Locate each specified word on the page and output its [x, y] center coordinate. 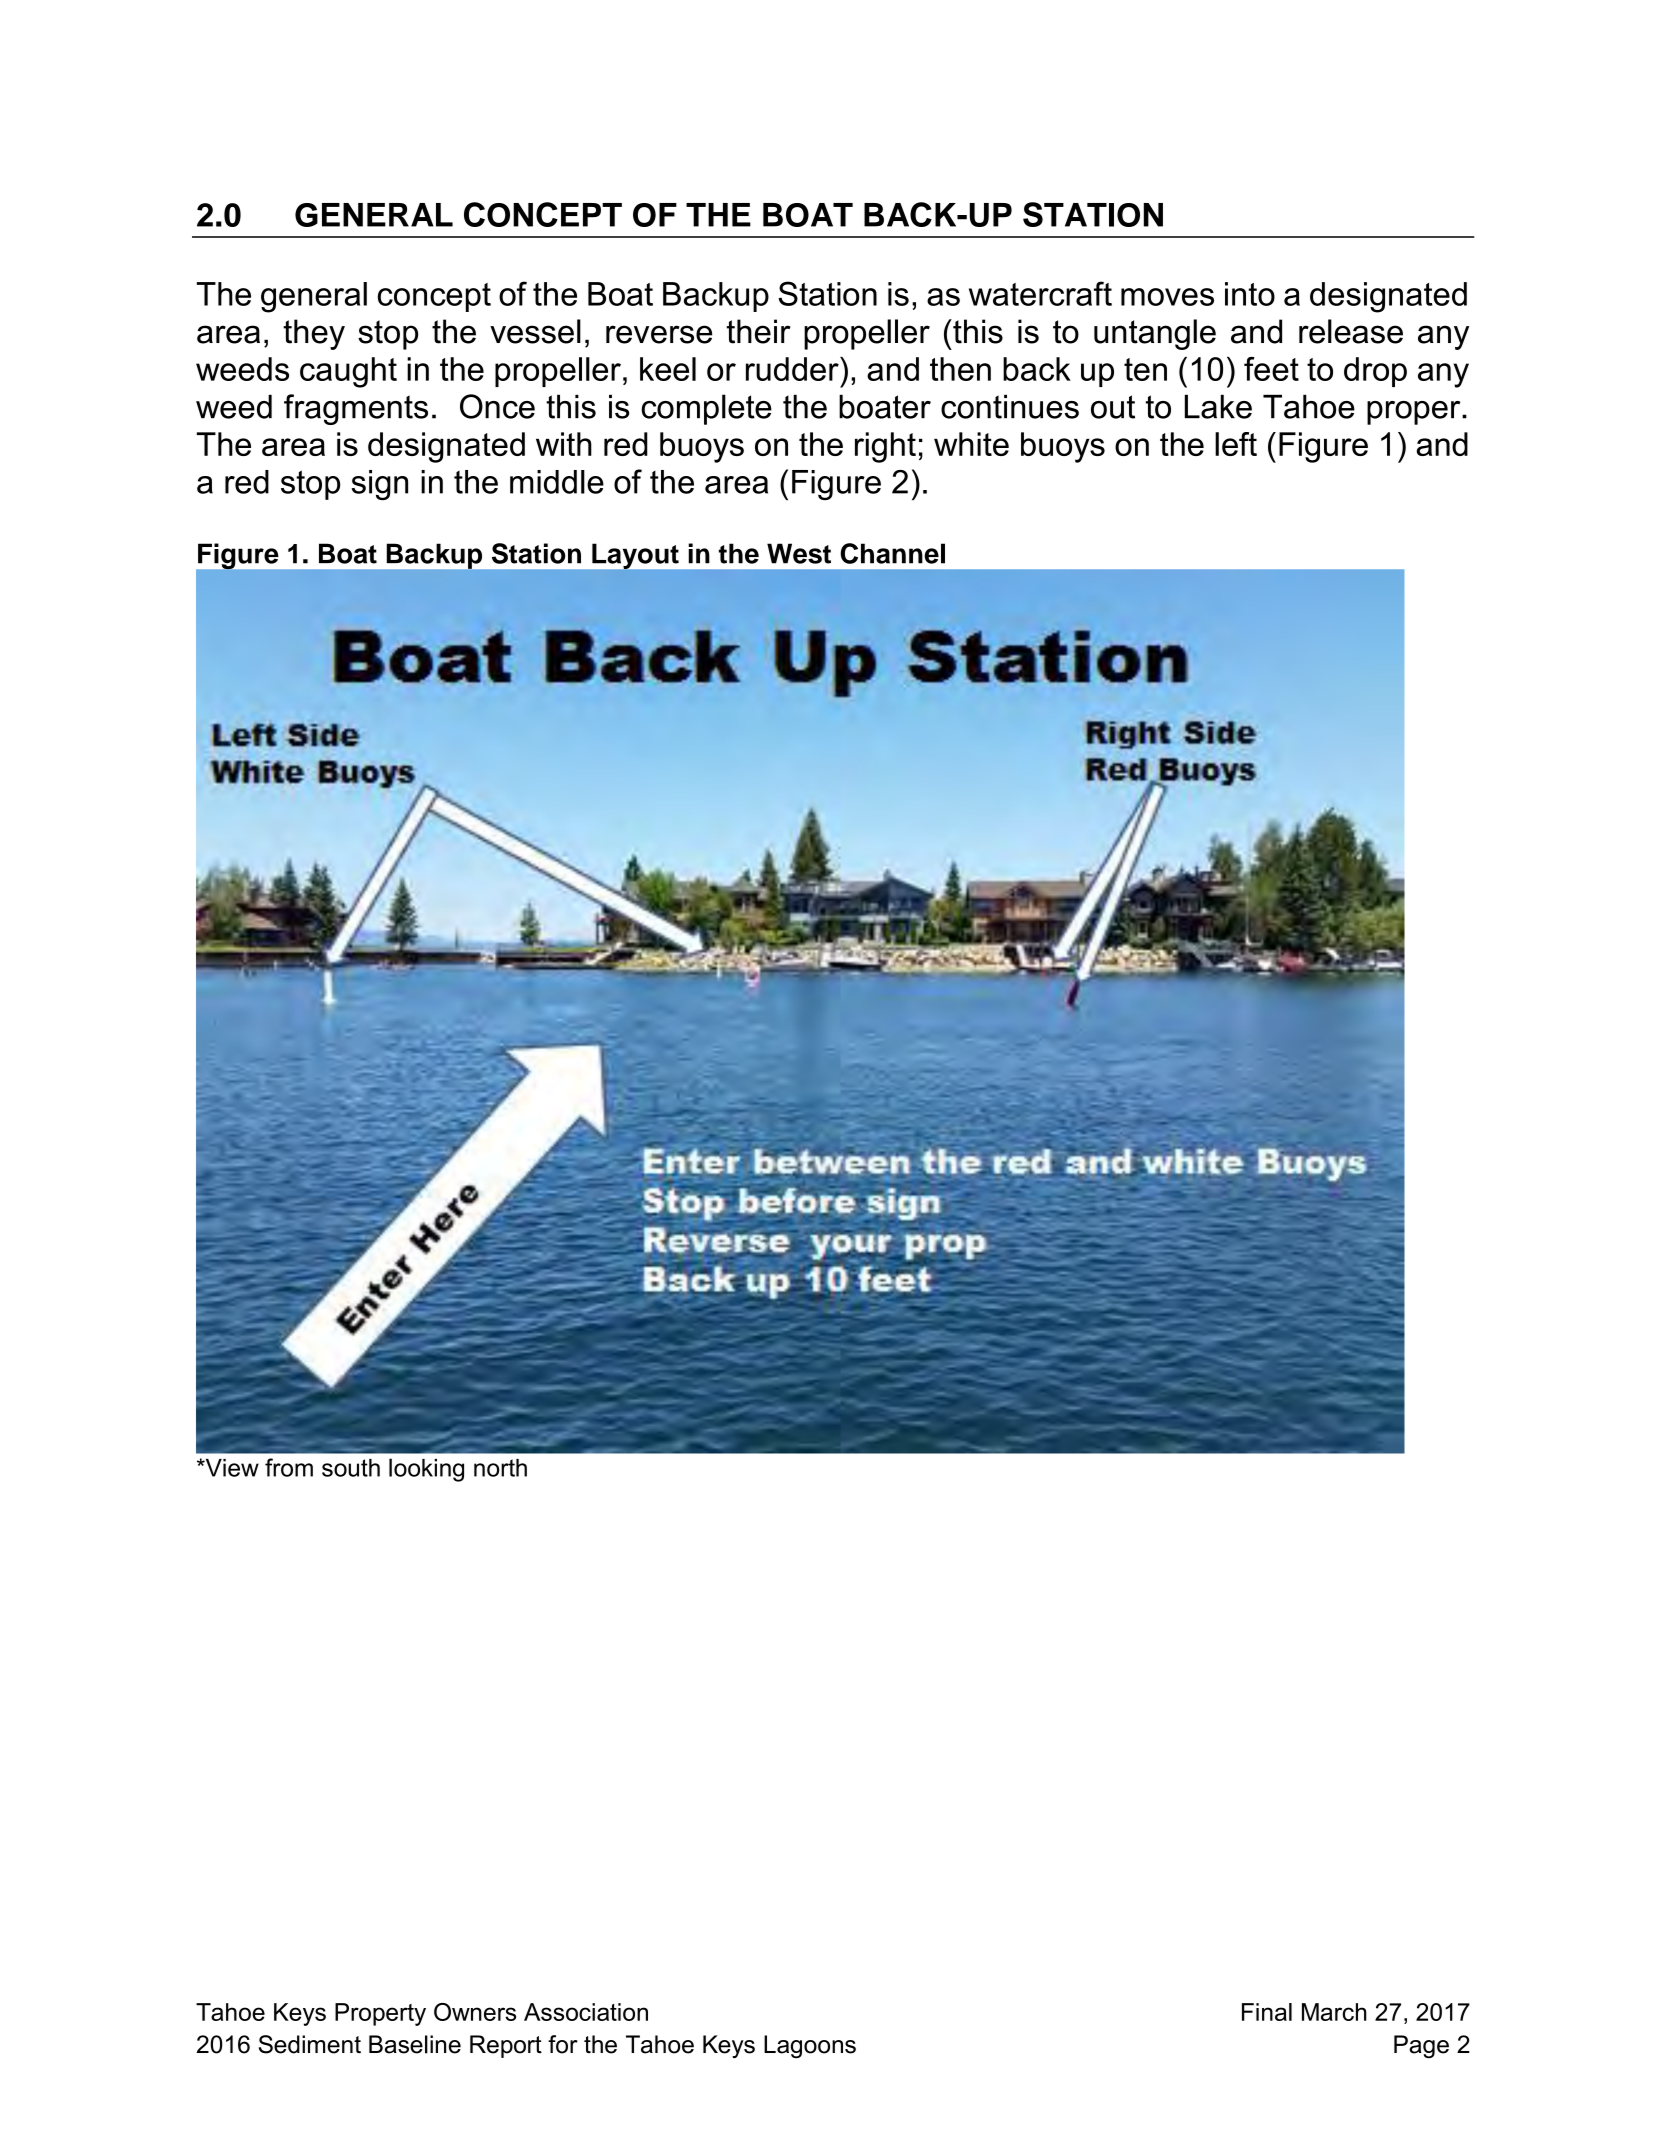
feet [1271, 369]
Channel [892, 553]
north [500, 1468]
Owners [475, 2012]
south [351, 1468]
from [289, 1467]
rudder [793, 369]
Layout [635, 556]
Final [1267, 2012]
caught [348, 372]
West [799, 553]
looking [426, 1470]
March [1334, 2012]
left [1236, 444]
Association [586, 2012]
